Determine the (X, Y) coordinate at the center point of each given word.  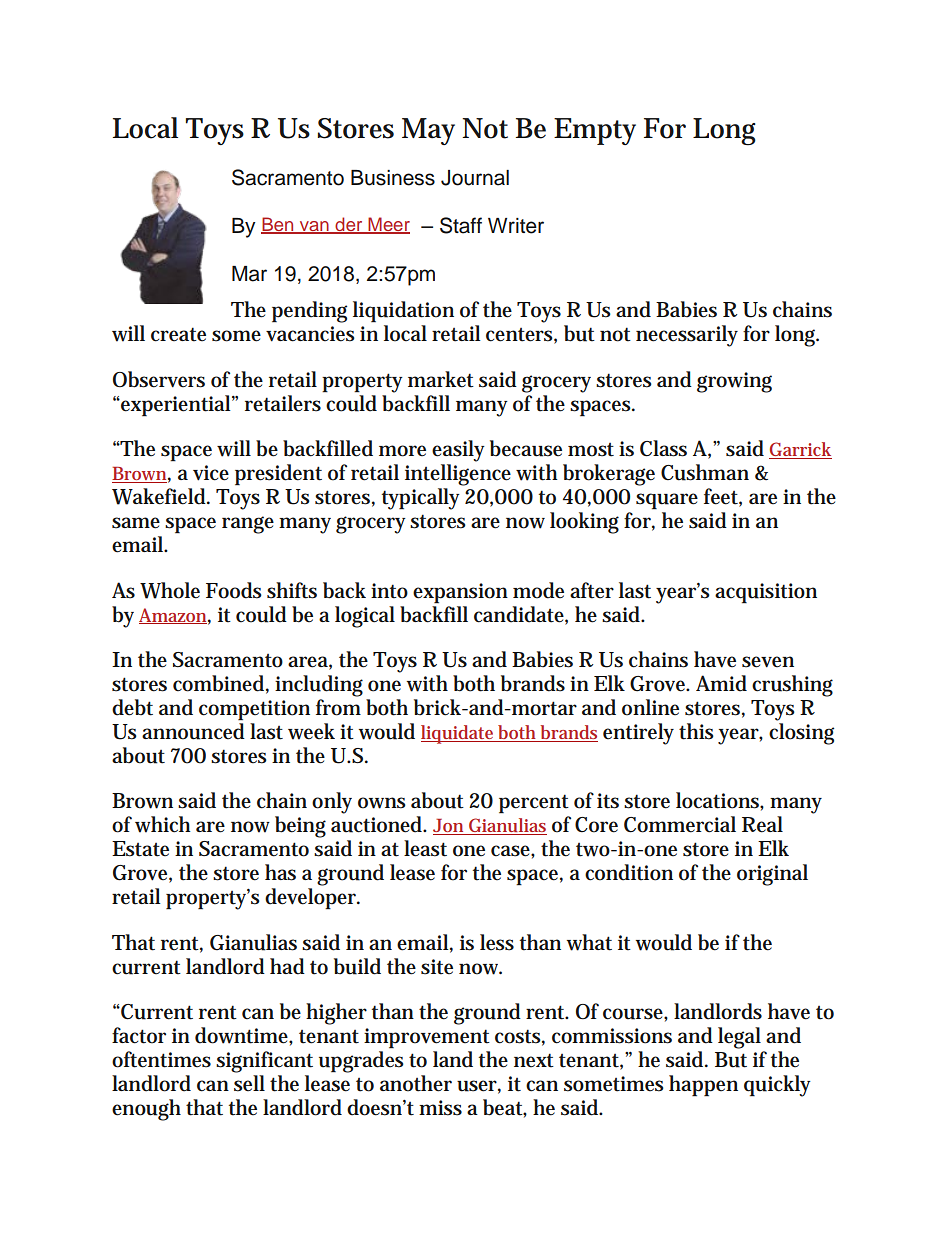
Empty (595, 131)
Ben (278, 225)
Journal (475, 178)
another (416, 1083)
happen (703, 1086)
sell (249, 1083)
